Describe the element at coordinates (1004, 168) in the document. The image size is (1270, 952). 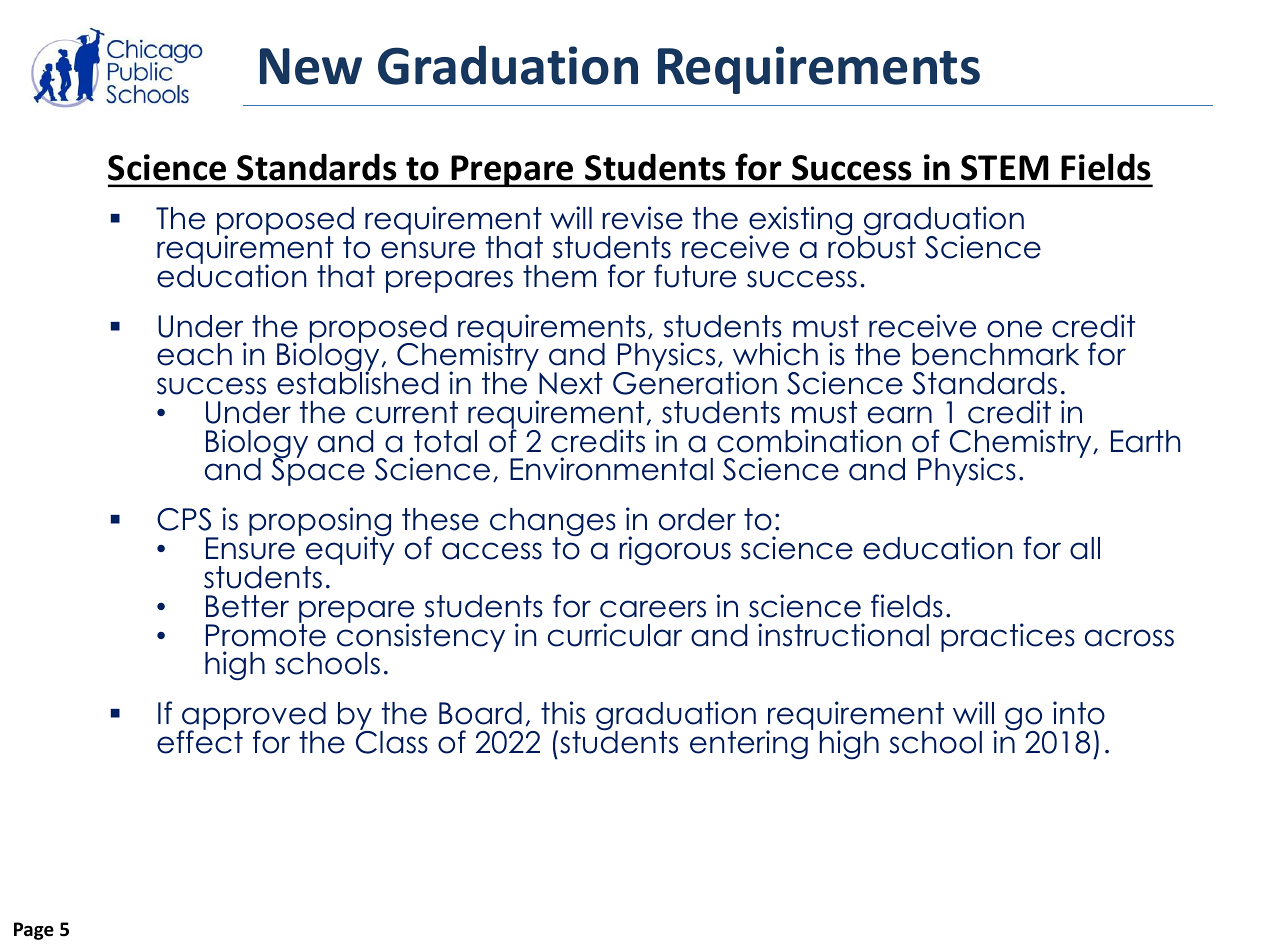
I see `STEM` at that location.
